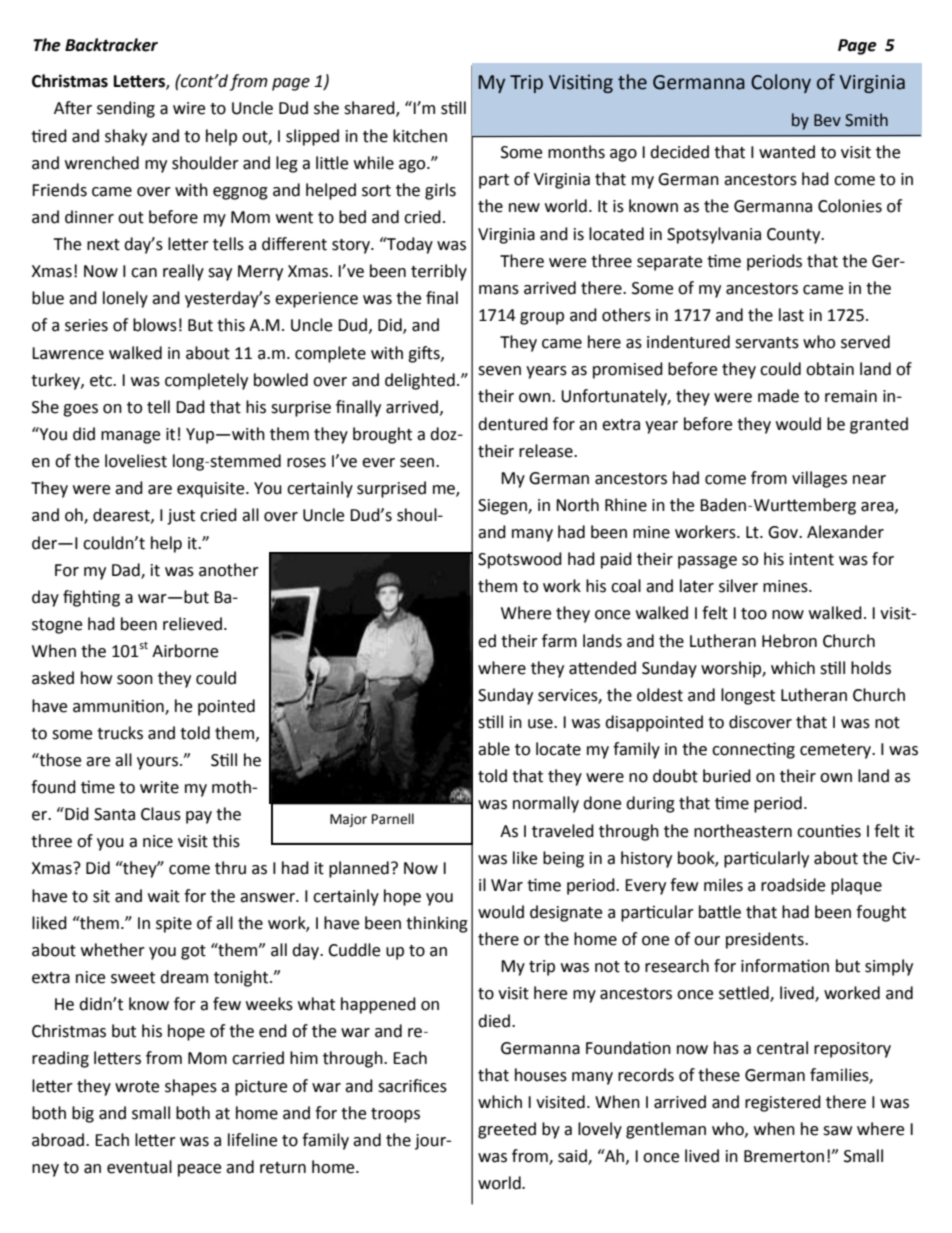 This page has width=952, height=1233. I want to click on eventual, so click(139, 1167).
